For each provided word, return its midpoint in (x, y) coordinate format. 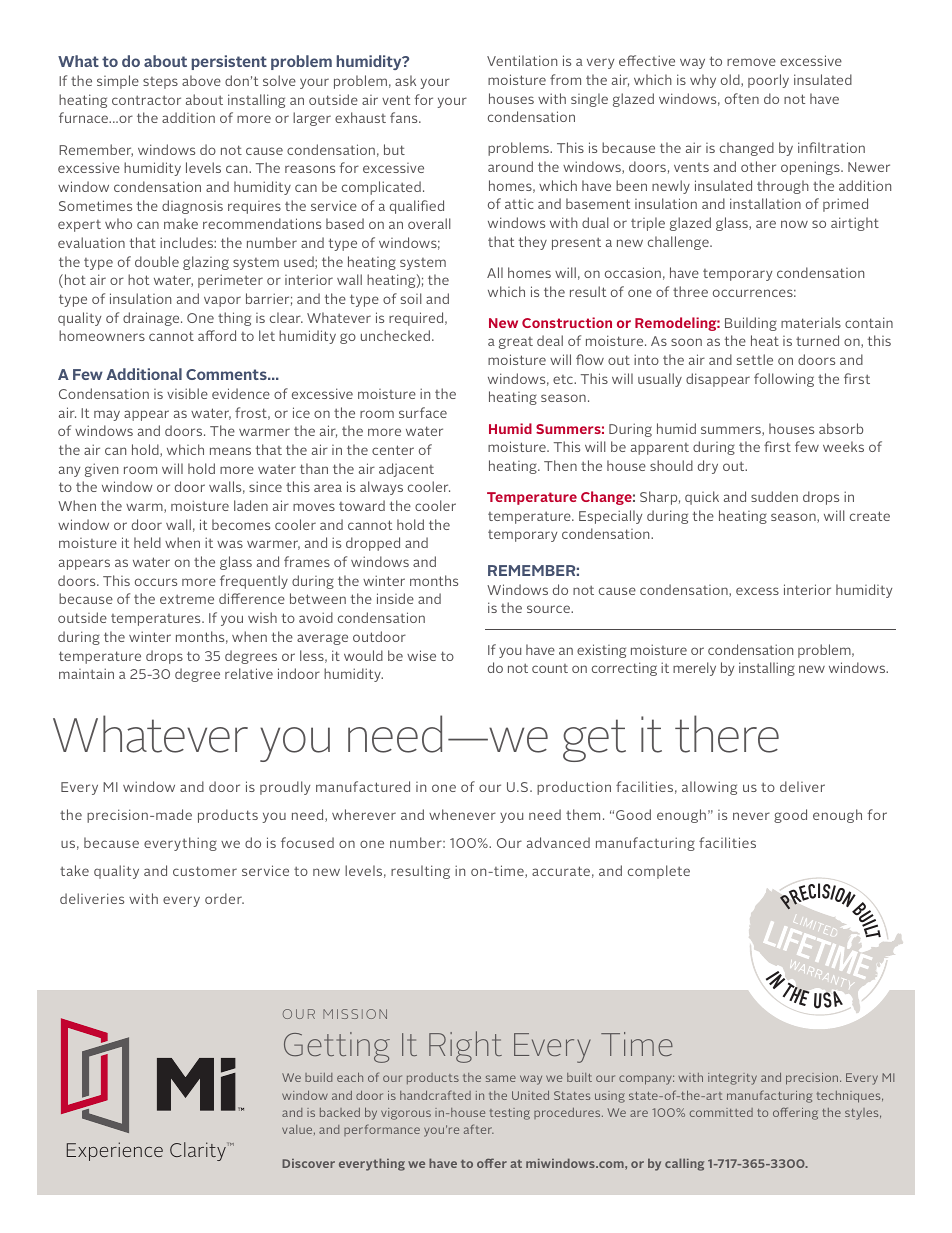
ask (405, 80)
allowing (709, 788)
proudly (285, 788)
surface (423, 412)
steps (160, 83)
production (574, 788)
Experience (115, 1151)
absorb (841, 428)
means (230, 451)
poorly (768, 81)
